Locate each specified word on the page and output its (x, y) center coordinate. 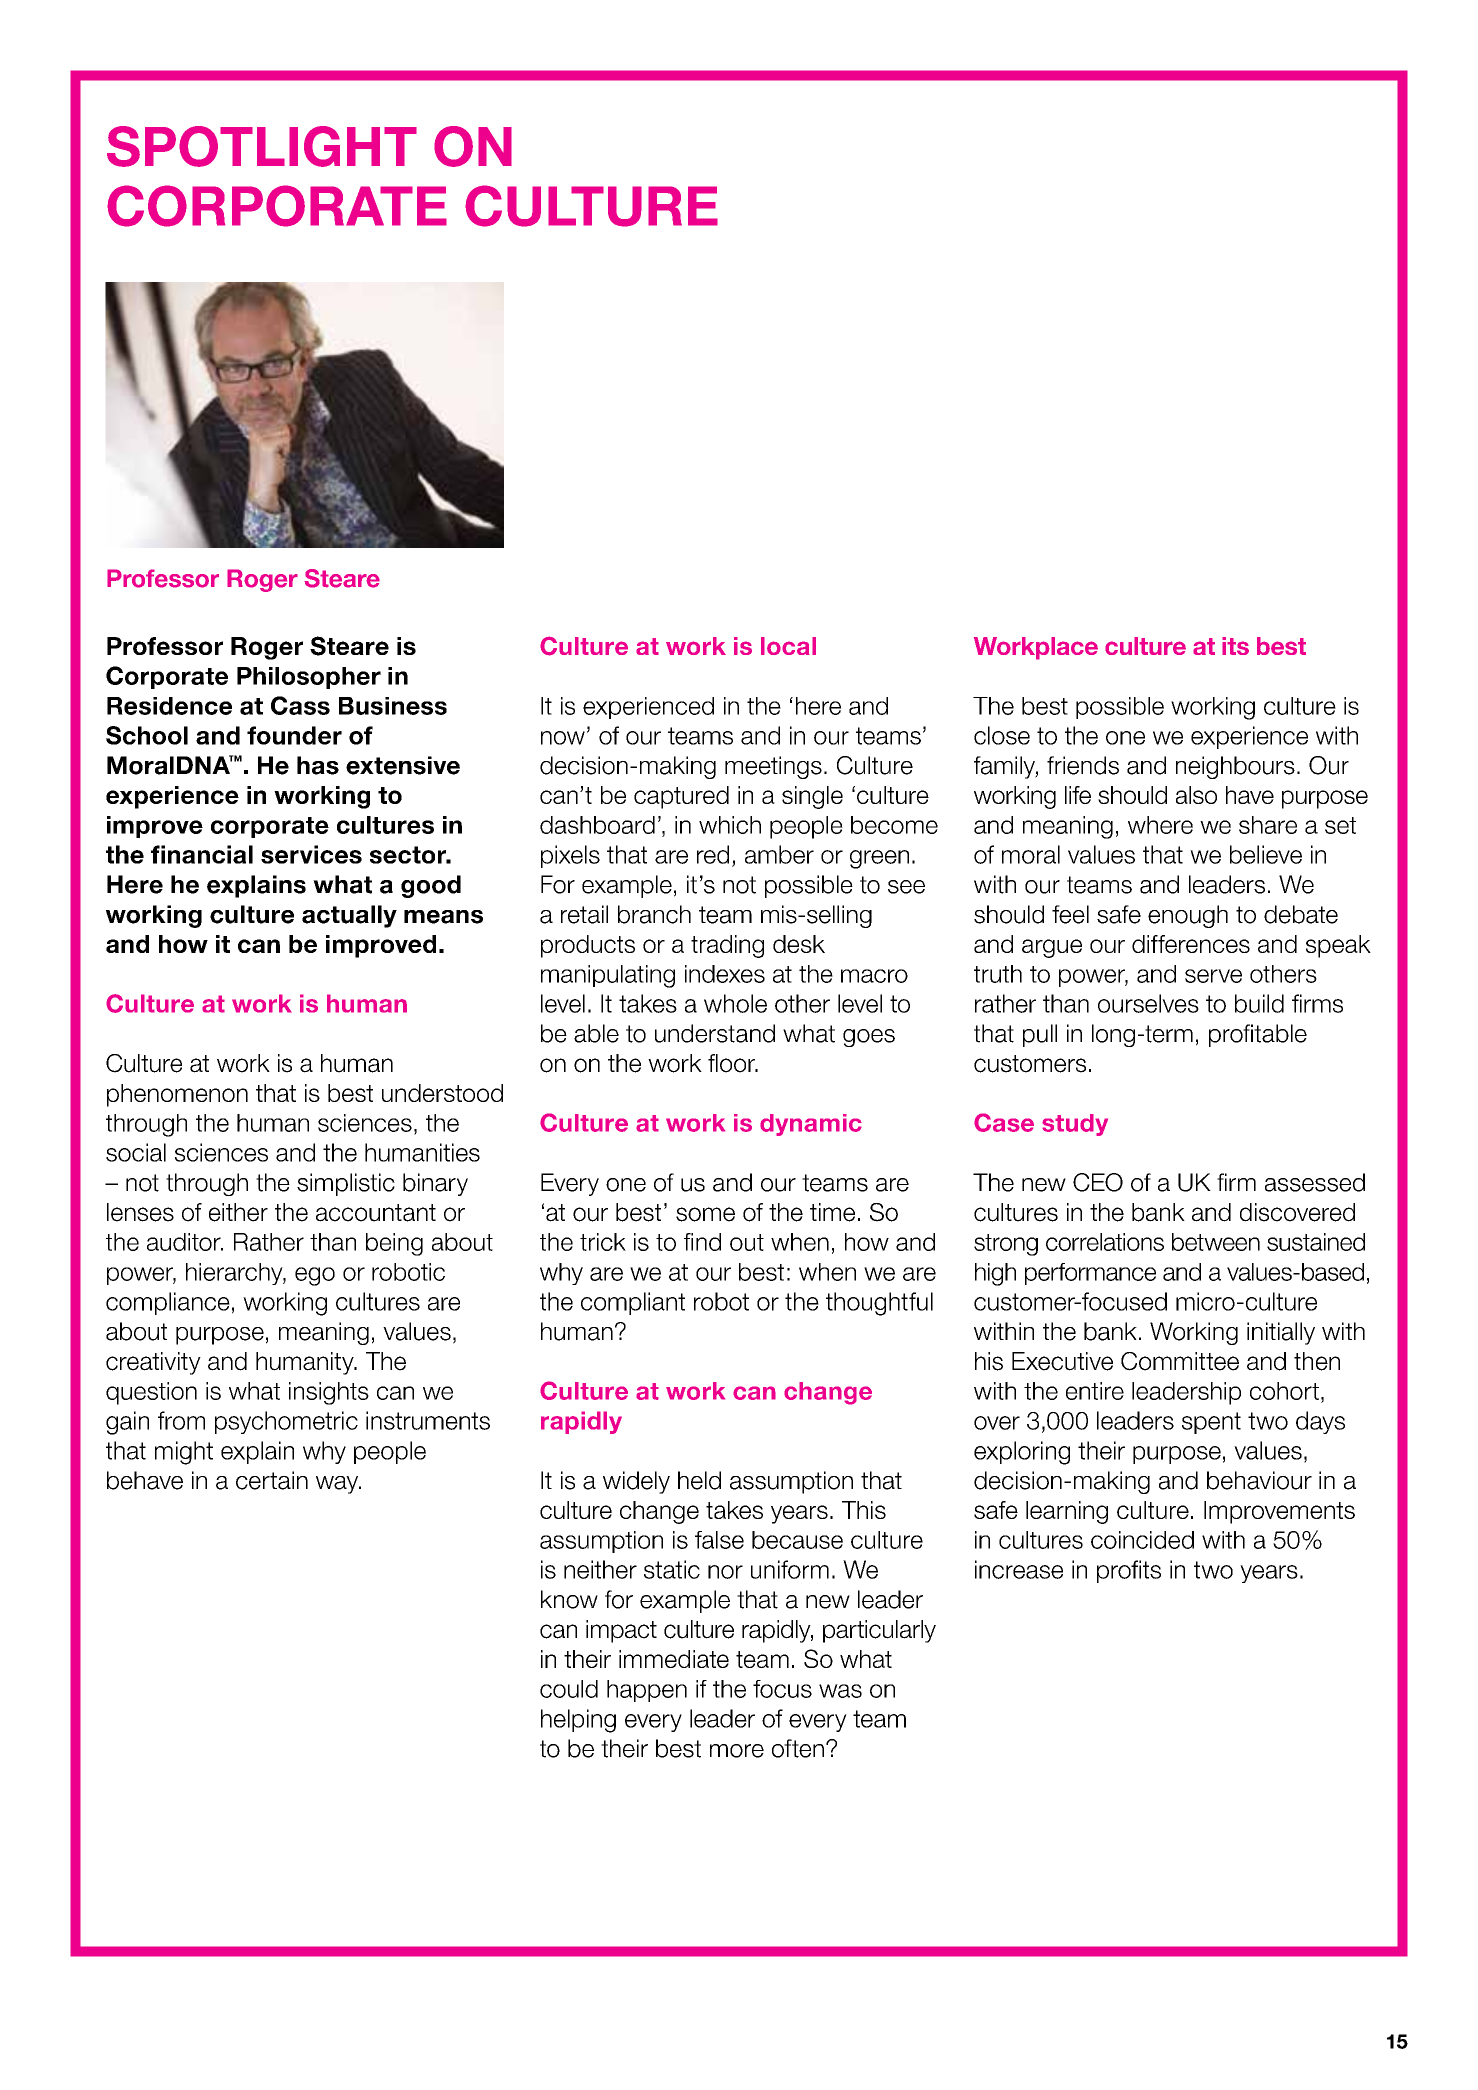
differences (1191, 944)
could (569, 1689)
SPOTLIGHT (262, 146)
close (1002, 735)
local (788, 646)
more (737, 1751)
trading (727, 946)
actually (349, 916)
